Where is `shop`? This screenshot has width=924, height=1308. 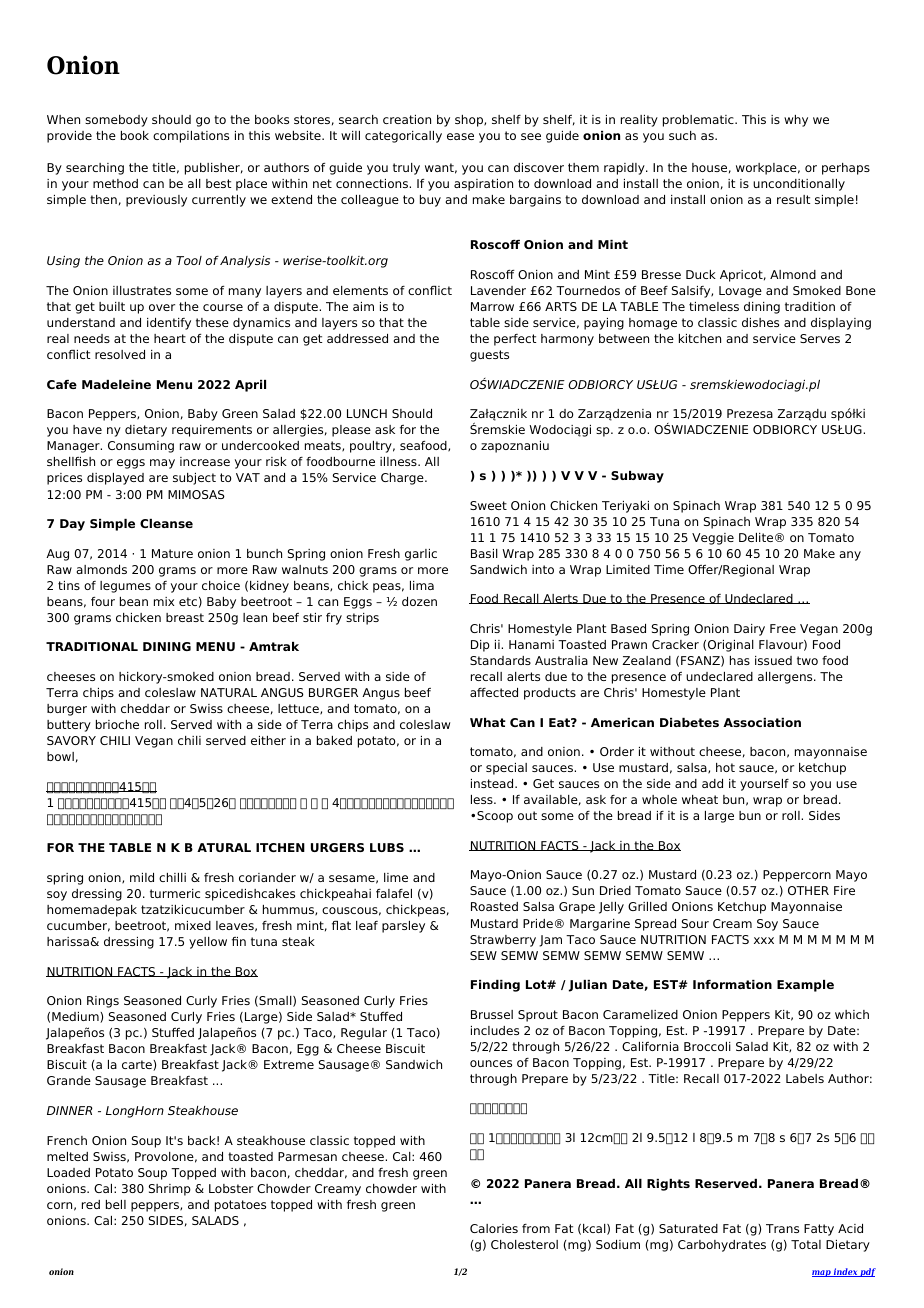
shop is located at coordinates (470, 121).
